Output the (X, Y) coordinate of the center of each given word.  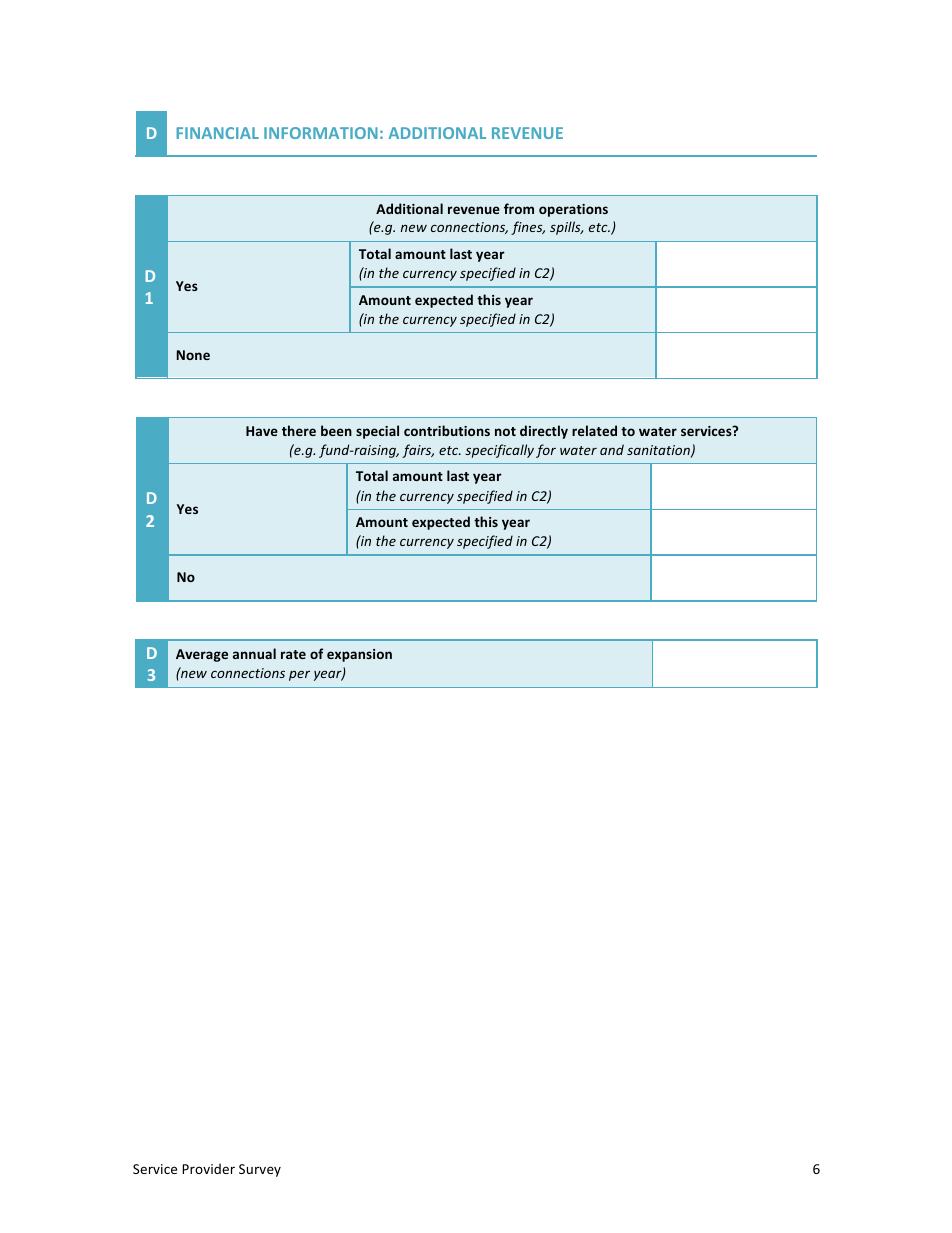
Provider (208, 1168)
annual (254, 653)
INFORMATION (321, 133)
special (377, 432)
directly (544, 432)
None (193, 355)
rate (293, 654)
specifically (499, 451)
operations (573, 210)
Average (202, 655)
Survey (260, 1170)
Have (262, 431)
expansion (359, 655)
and (612, 449)
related (594, 430)
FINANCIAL (217, 133)
